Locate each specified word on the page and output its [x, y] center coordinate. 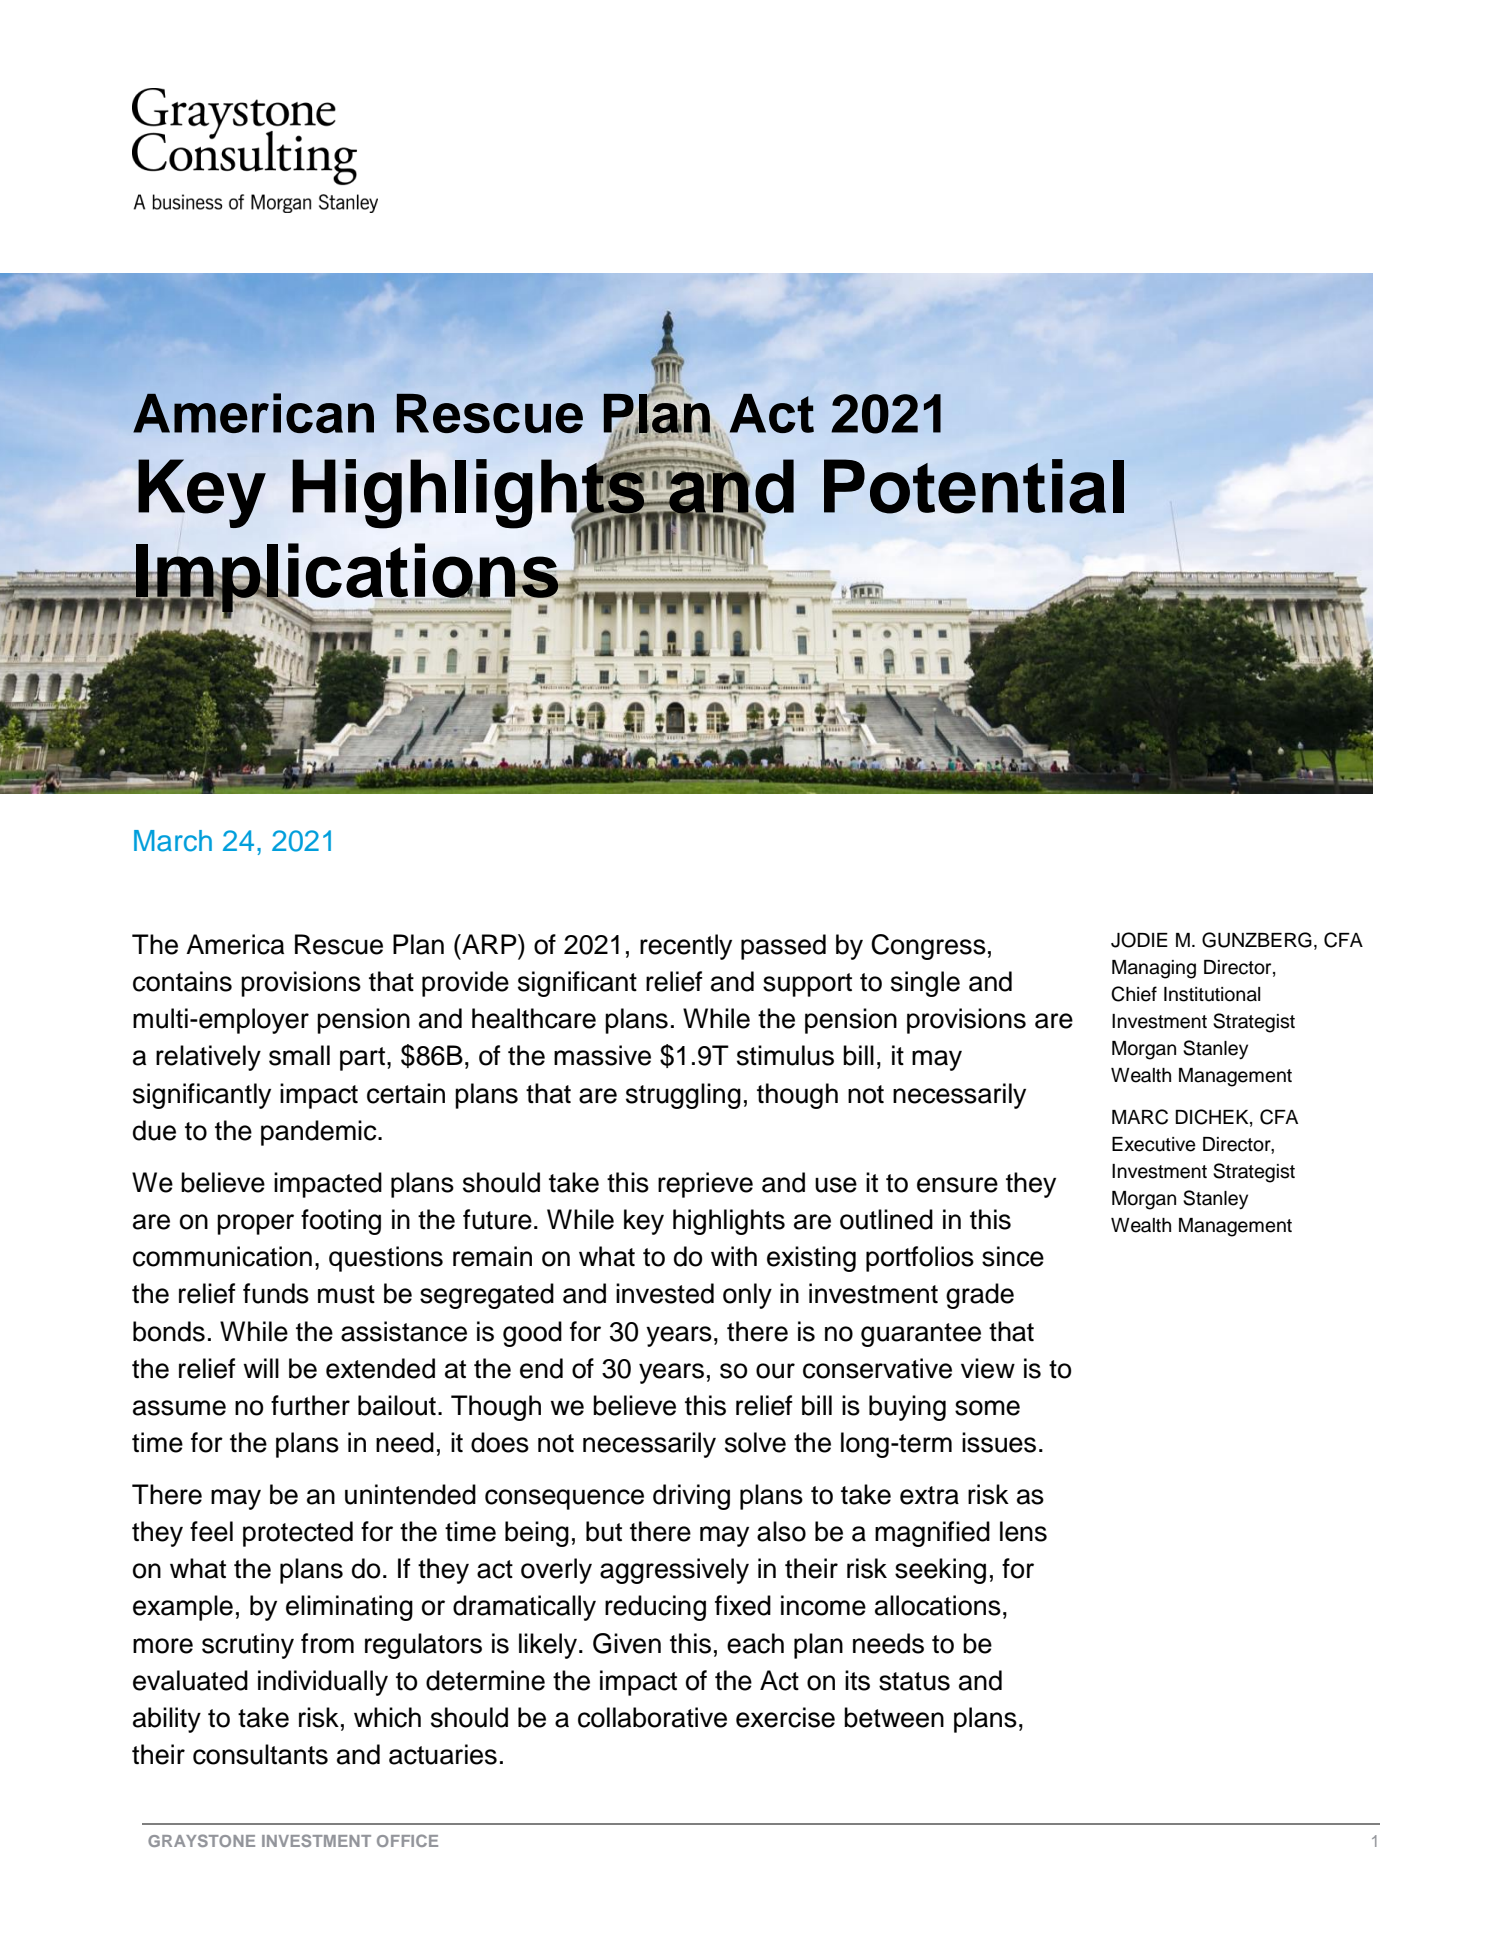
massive [602, 1055]
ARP [489, 944]
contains [182, 981]
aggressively [674, 1571]
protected [298, 1534]
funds [276, 1293]
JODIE [1139, 940]
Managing [1154, 969]
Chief [1134, 994]
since [1013, 1256]
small [299, 1055]
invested [665, 1293]
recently [686, 947]
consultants [260, 1754]
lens [1023, 1531]
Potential [974, 486]
